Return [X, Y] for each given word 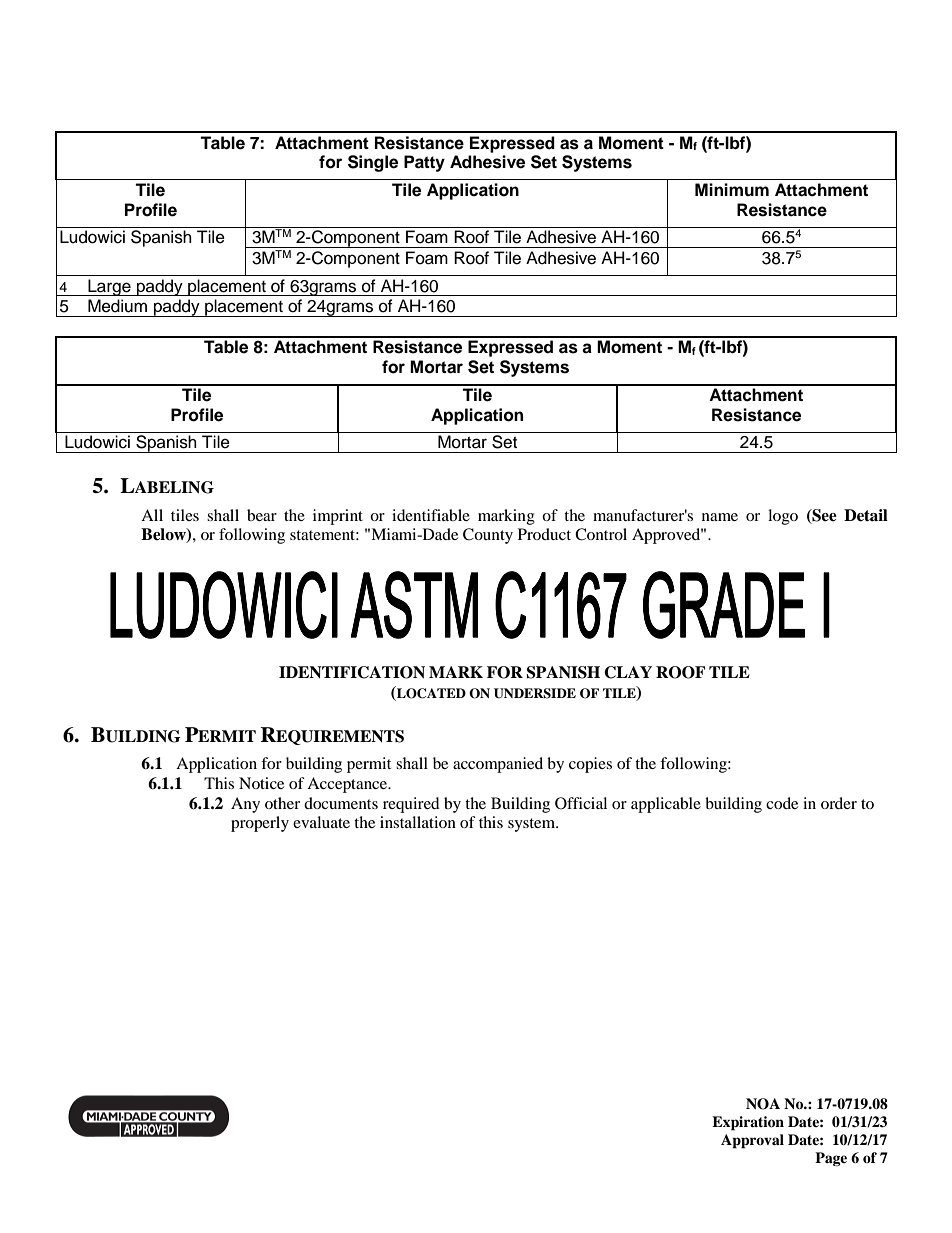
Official [581, 803]
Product [544, 534]
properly [260, 824]
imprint [338, 517]
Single [373, 163]
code [782, 803]
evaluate [321, 822]
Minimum [732, 189]
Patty [424, 163]
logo [783, 517]
